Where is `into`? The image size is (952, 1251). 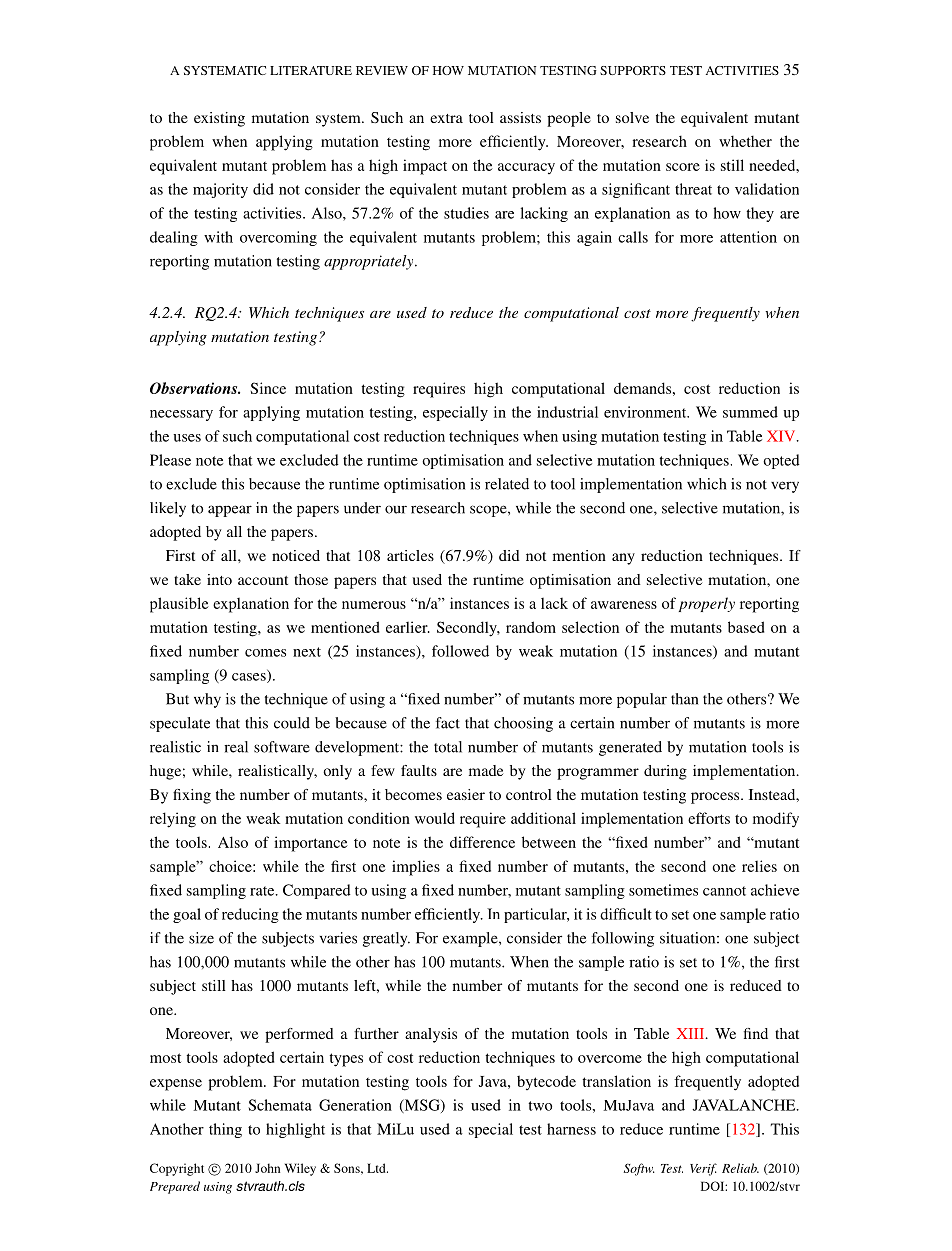
into is located at coordinates (219, 579).
